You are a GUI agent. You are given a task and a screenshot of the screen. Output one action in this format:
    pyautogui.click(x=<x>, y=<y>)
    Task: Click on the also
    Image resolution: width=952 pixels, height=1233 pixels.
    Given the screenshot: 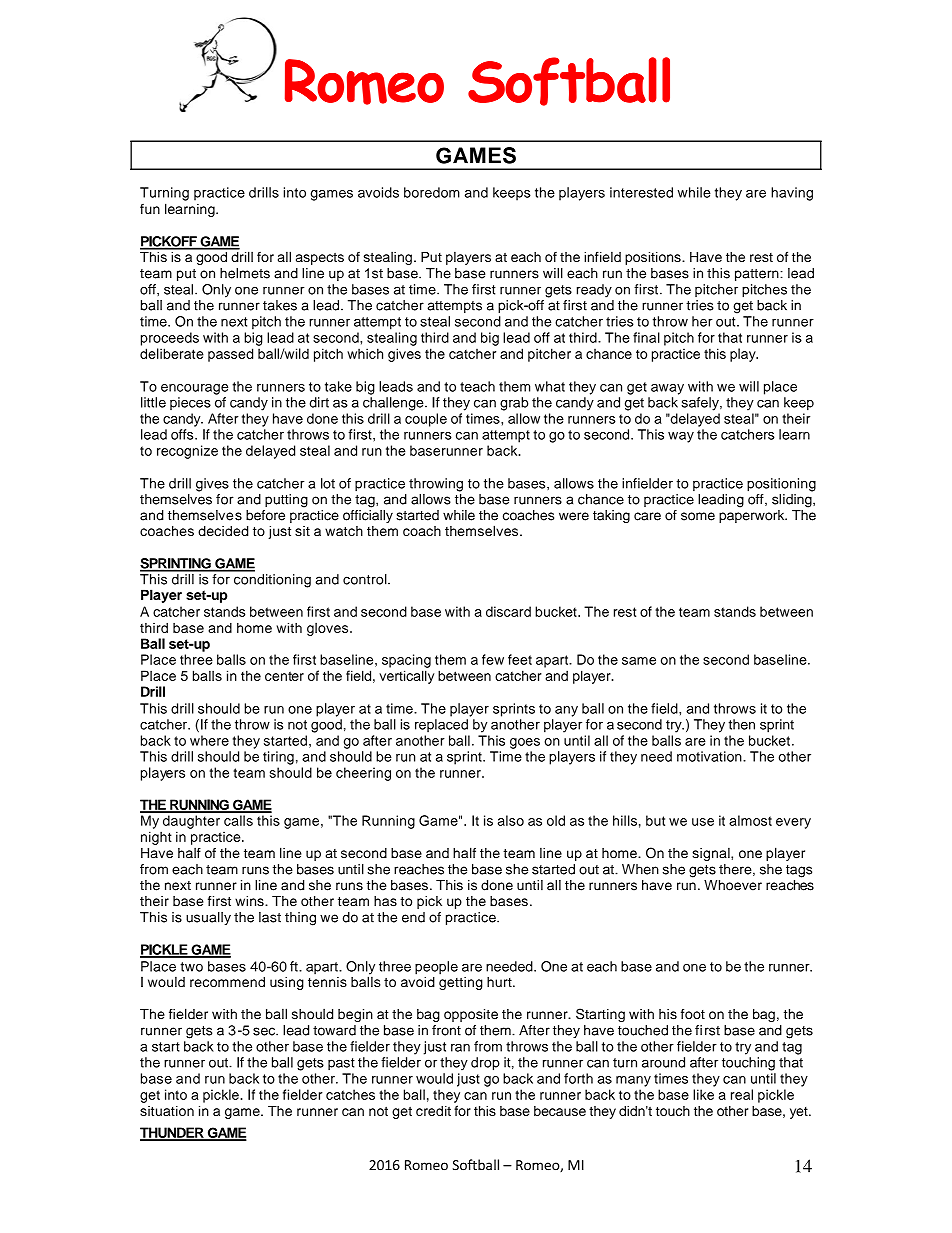 What is the action you would take?
    pyautogui.click(x=511, y=820)
